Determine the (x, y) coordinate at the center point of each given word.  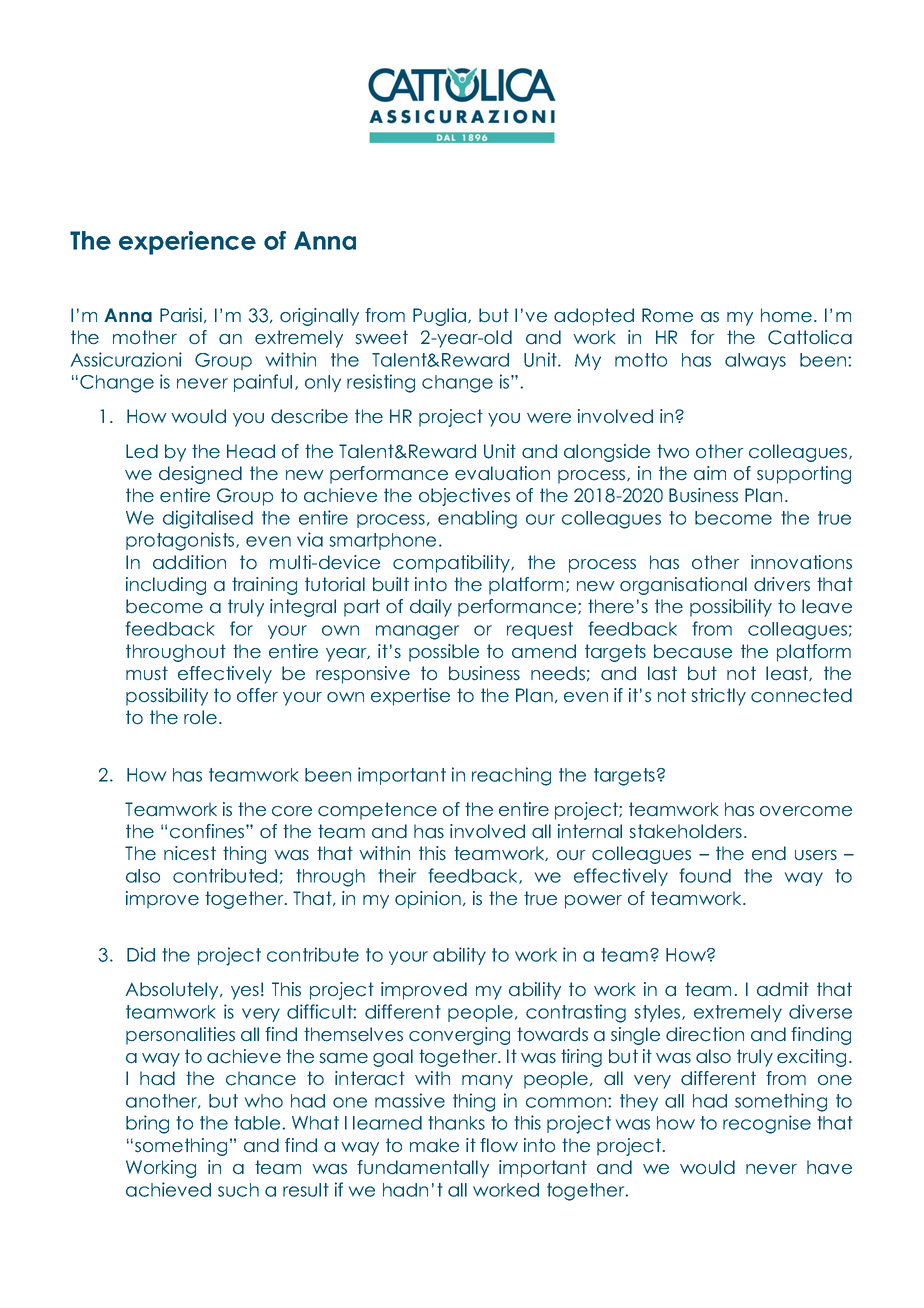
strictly (718, 697)
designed (200, 475)
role (200, 717)
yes (245, 993)
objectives (464, 497)
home (786, 315)
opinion (428, 900)
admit (783, 989)
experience (187, 243)
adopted (594, 317)
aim (710, 473)
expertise (410, 697)
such (238, 1190)
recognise (767, 1124)
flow (499, 1145)
